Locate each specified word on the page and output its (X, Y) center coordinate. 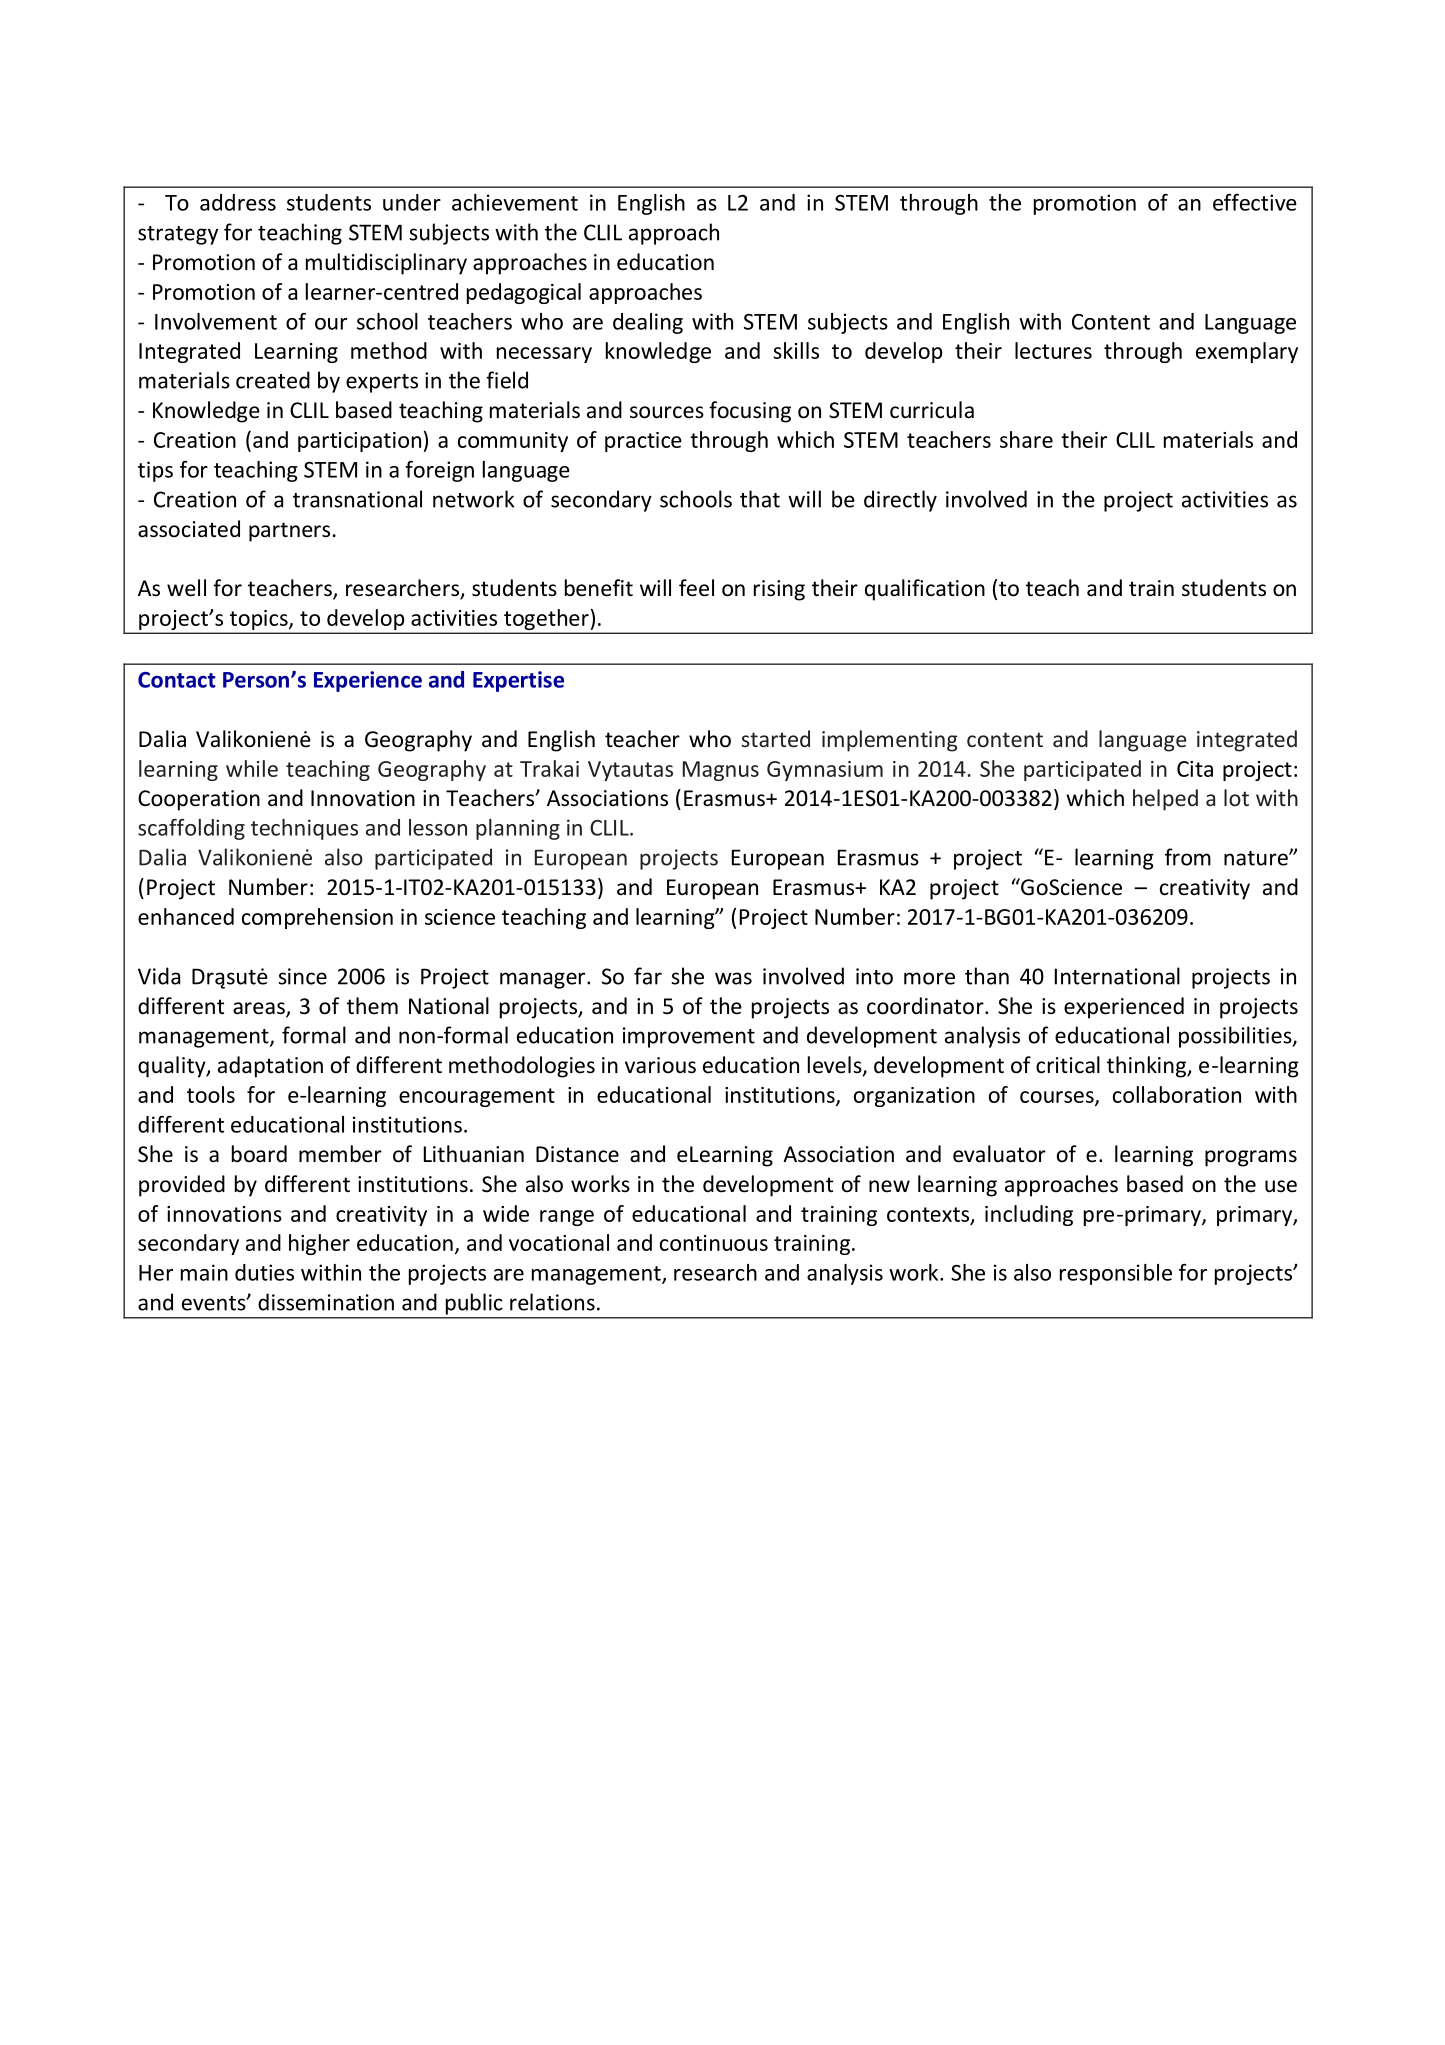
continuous (714, 1243)
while (252, 768)
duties (264, 1272)
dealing (648, 323)
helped (1165, 800)
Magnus (721, 771)
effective (1255, 202)
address (238, 202)
